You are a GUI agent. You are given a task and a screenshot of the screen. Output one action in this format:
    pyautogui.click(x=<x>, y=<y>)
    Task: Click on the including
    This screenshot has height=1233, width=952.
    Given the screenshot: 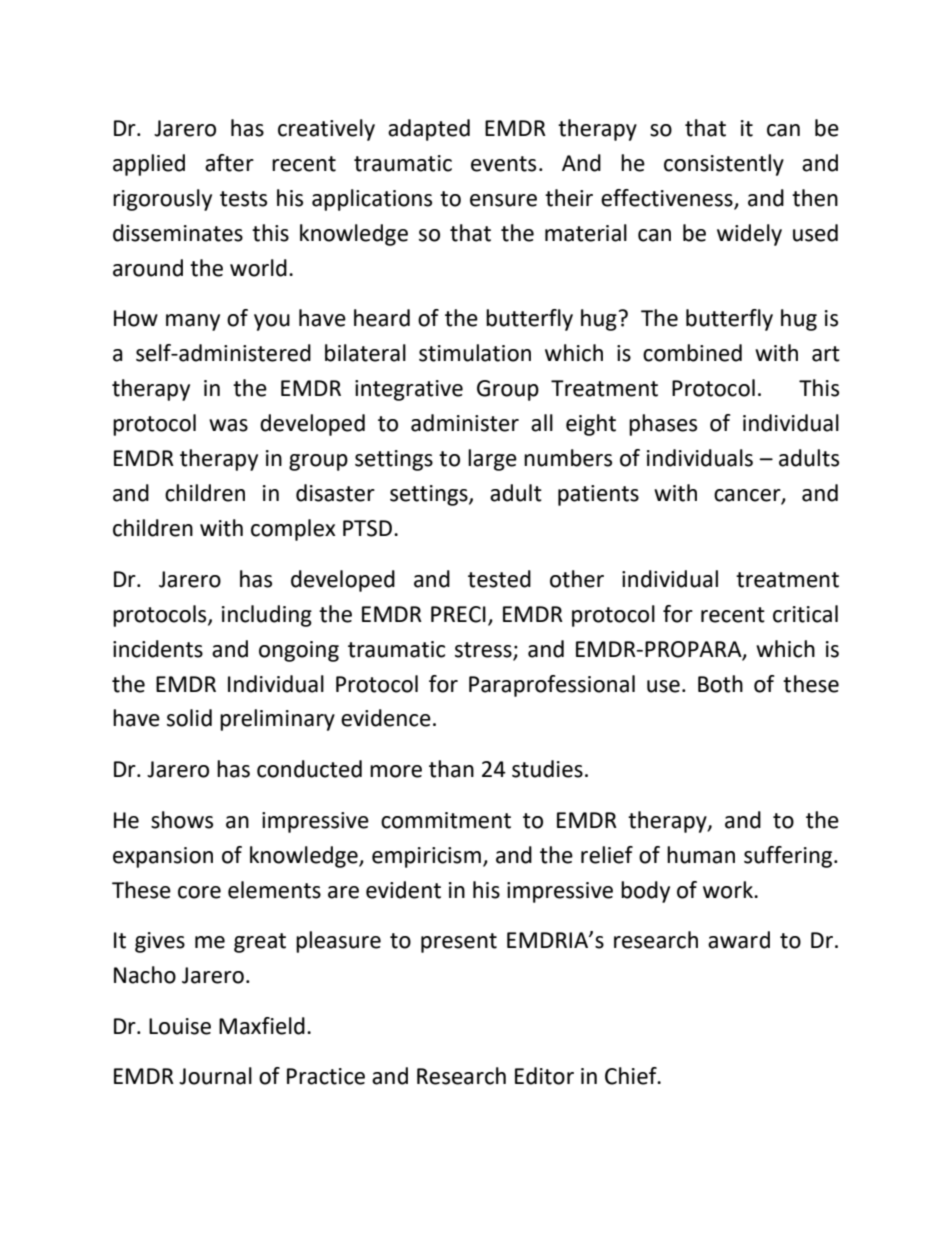 What is the action you would take?
    pyautogui.click(x=267, y=616)
